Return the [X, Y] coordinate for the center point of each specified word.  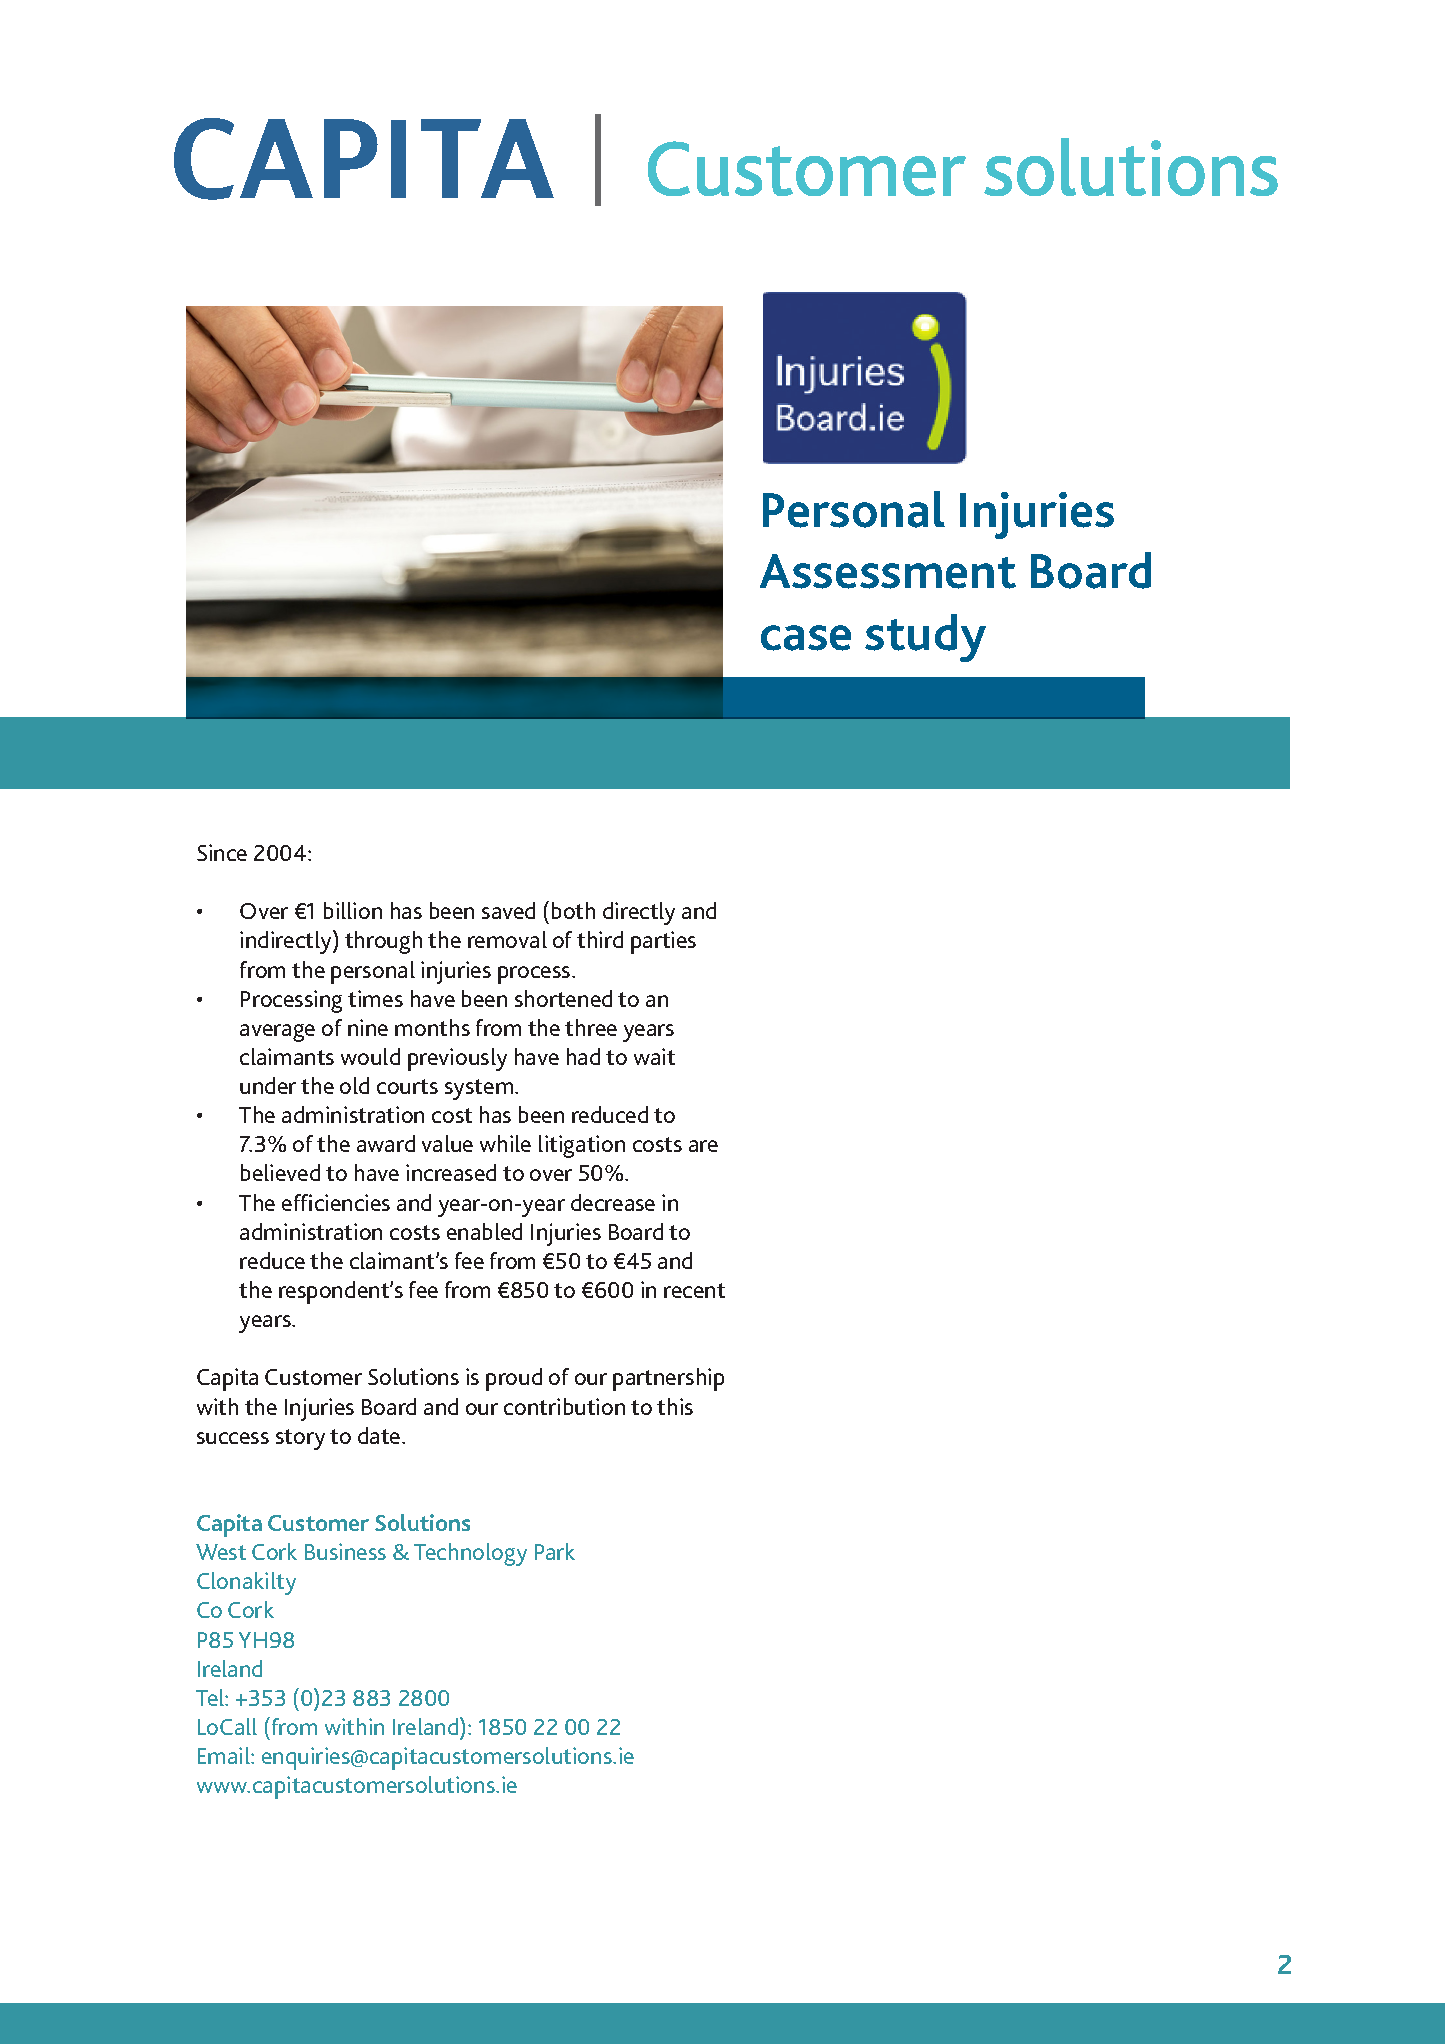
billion [353, 910]
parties [663, 942]
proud [514, 1379]
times [375, 998]
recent [694, 1290]
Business [345, 1551]
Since [222, 852]
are [703, 1146]
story [300, 1439]
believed [280, 1172]
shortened [563, 998]
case [806, 638]
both [573, 910]
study [925, 638]
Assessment [888, 571]
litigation [582, 1146]
